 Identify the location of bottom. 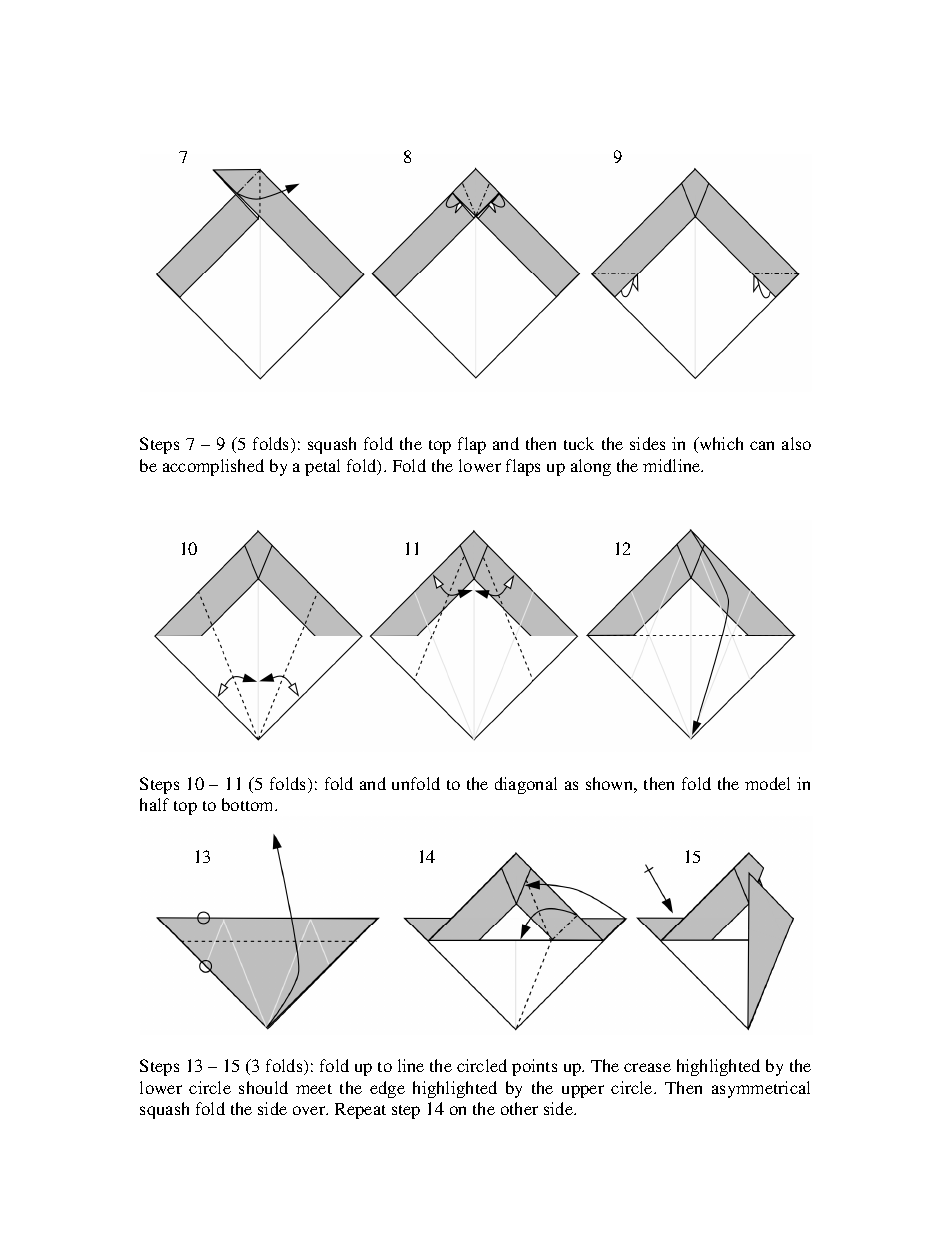
(249, 804).
